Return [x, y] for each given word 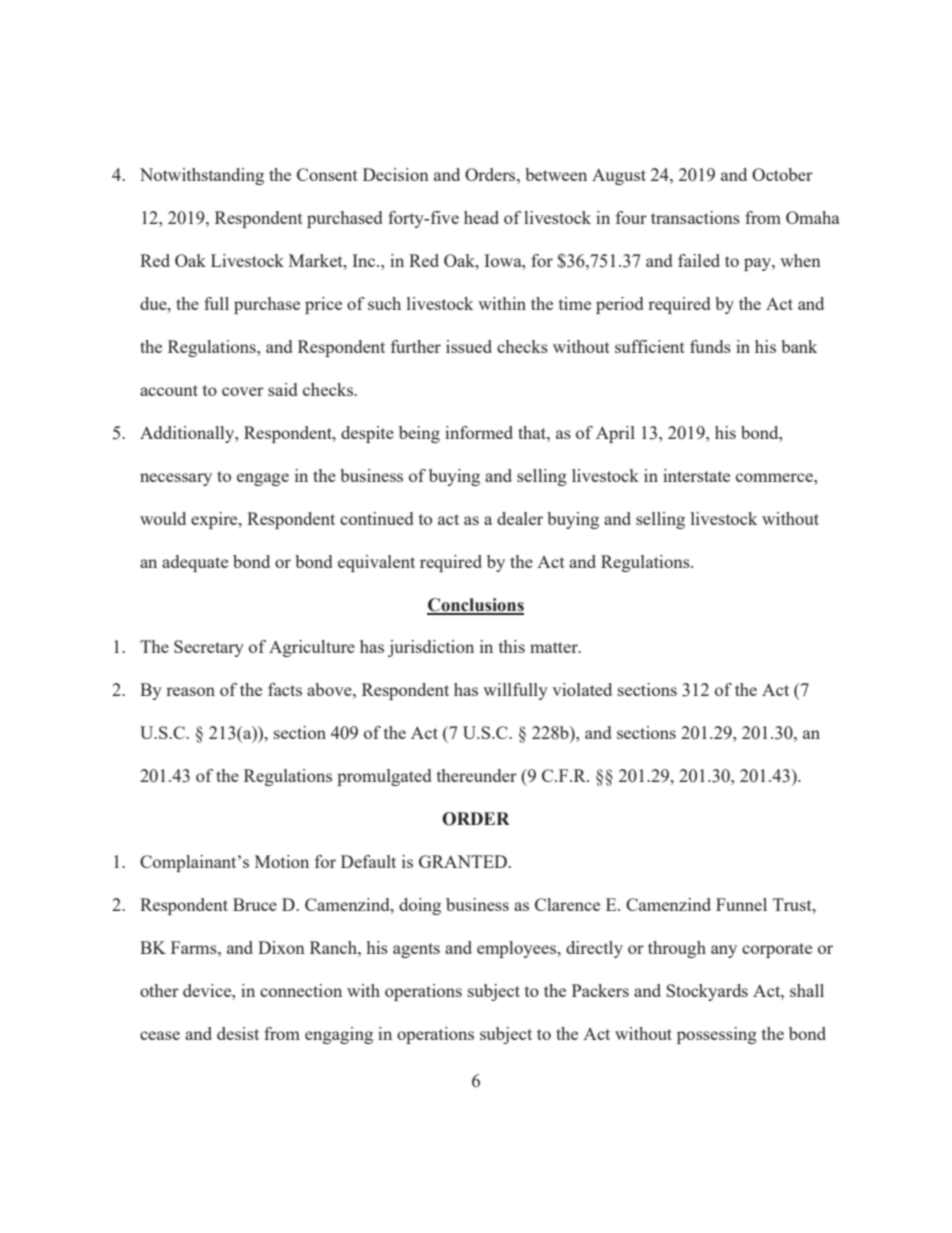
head [481, 217]
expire [215, 520]
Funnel [741, 904]
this [512, 646]
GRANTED [464, 861]
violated [582, 689]
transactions [695, 217]
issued [469, 346]
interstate [696, 475]
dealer [520, 518]
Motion [282, 861]
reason [190, 691]
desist [238, 1033]
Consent [327, 174]
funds [710, 346]
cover [243, 391]
